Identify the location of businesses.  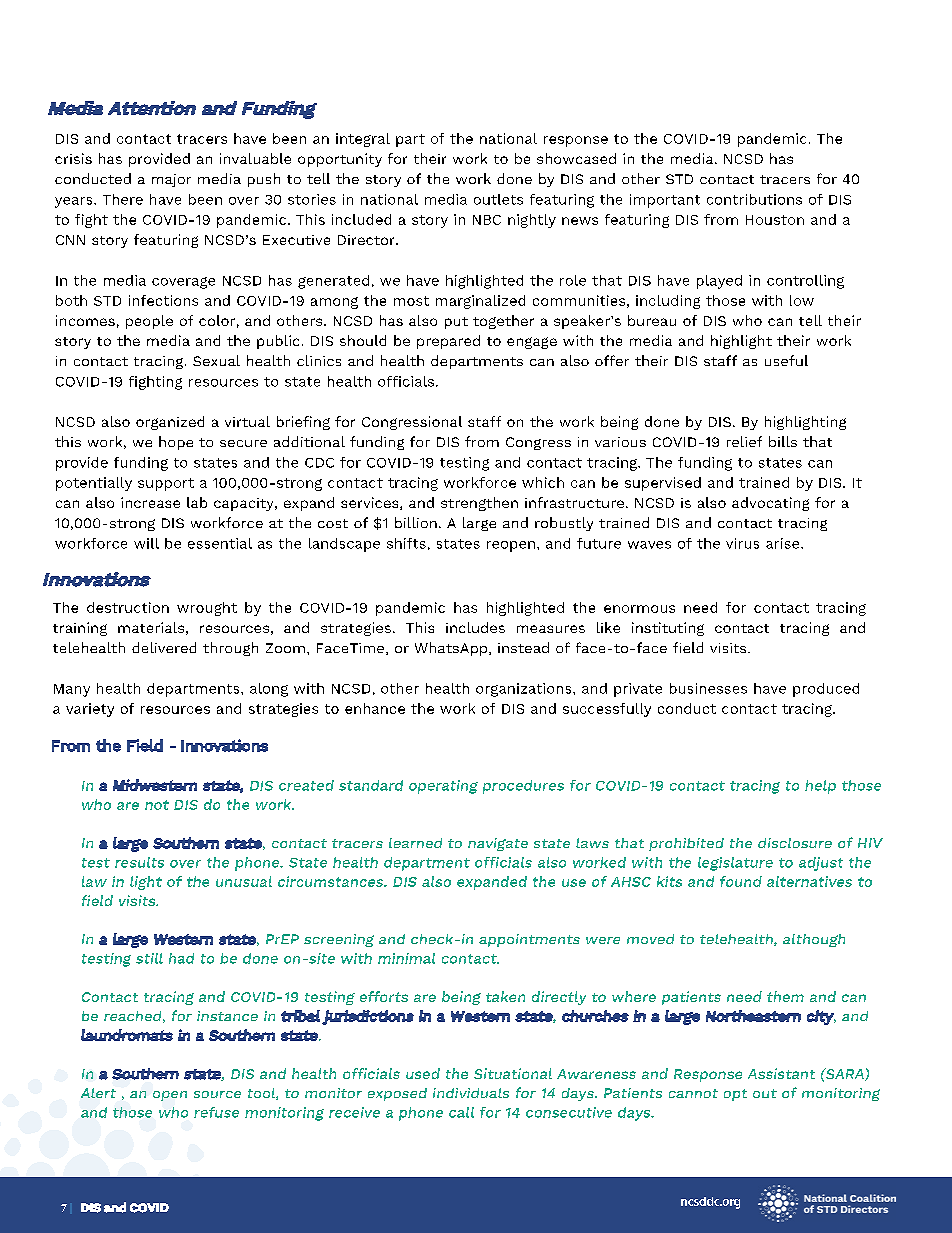
(708, 688).
